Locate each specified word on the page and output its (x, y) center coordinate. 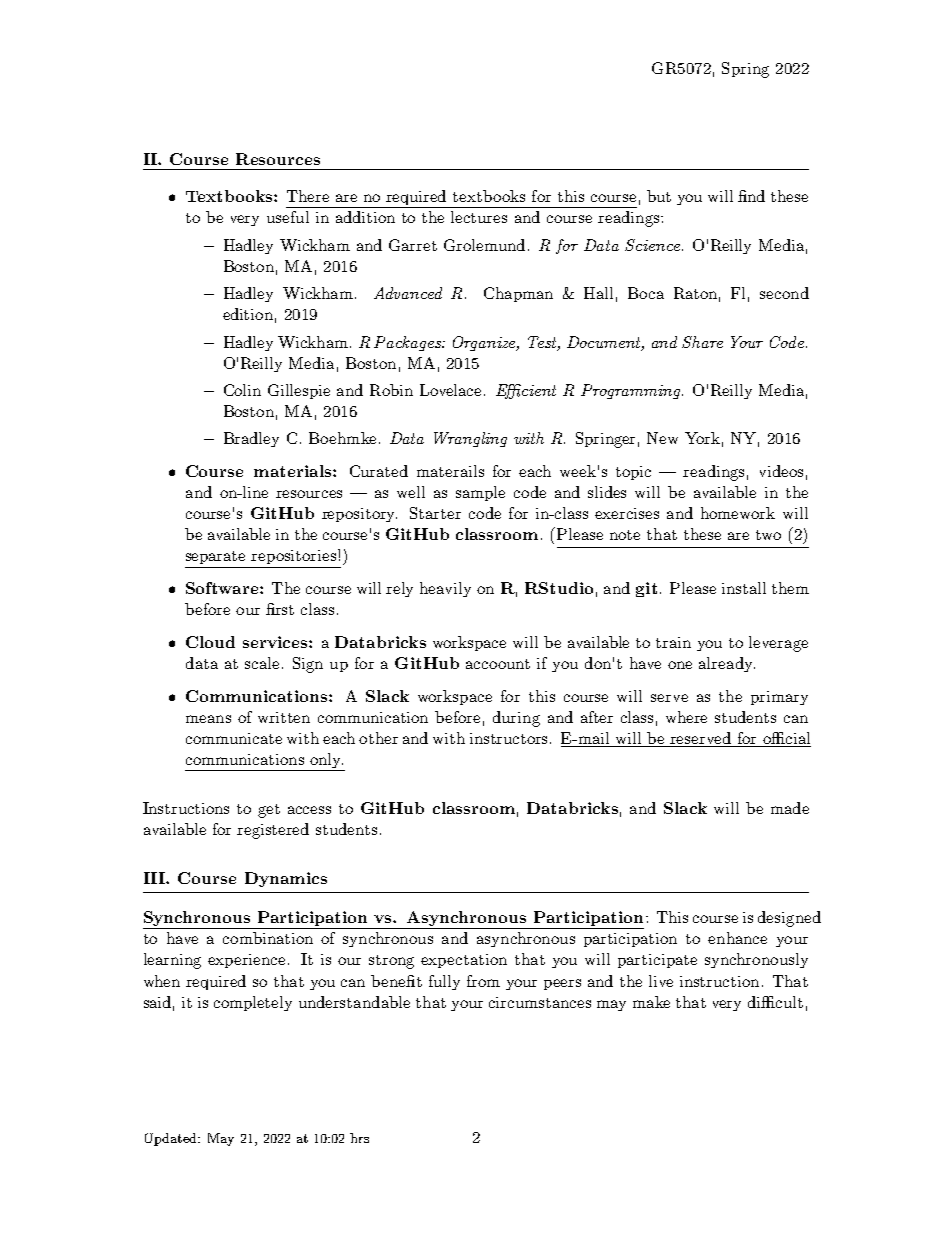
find (751, 196)
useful (288, 217)
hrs (359, 1138)
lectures (479, 217)
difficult (775, 1002)
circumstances (540, 1002)
